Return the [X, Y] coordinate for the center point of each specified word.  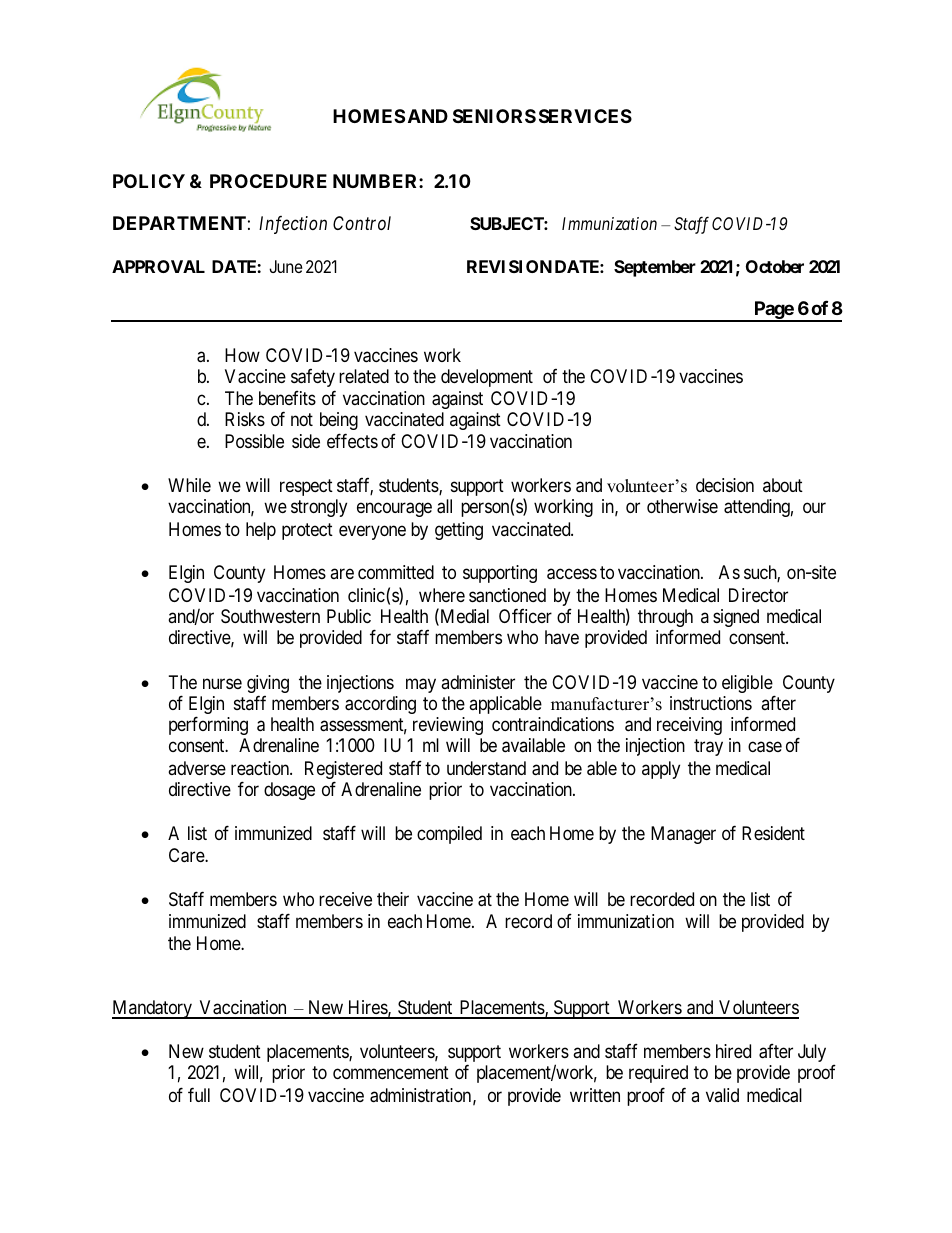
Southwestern [270, 616]
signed [736, 618]
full [199, 1094]
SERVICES [585, 116]
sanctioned [507, 595]
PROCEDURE [268, 181]
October [775, 266]
